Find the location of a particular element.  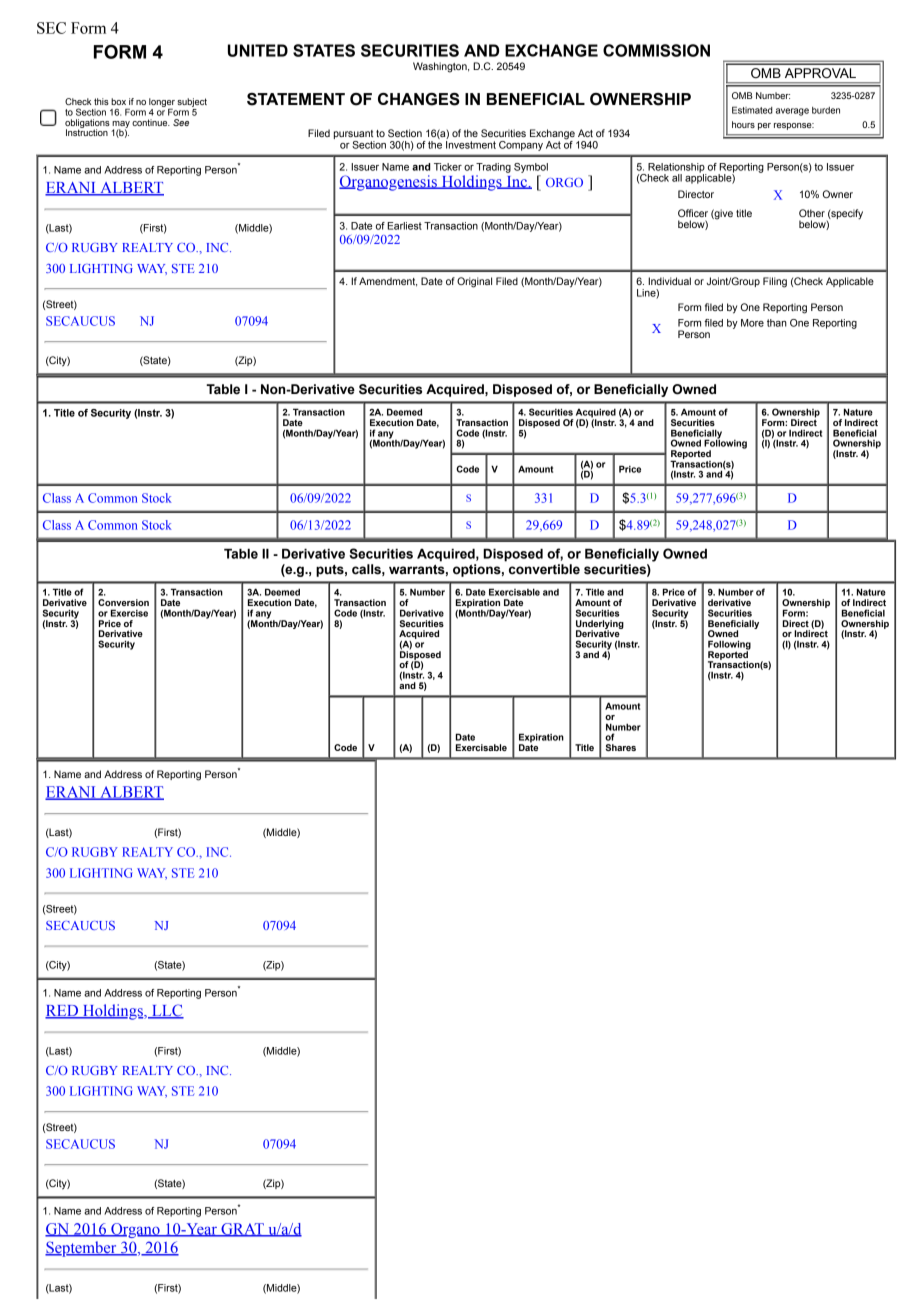

convertible is located at coordinates (544, 569).
